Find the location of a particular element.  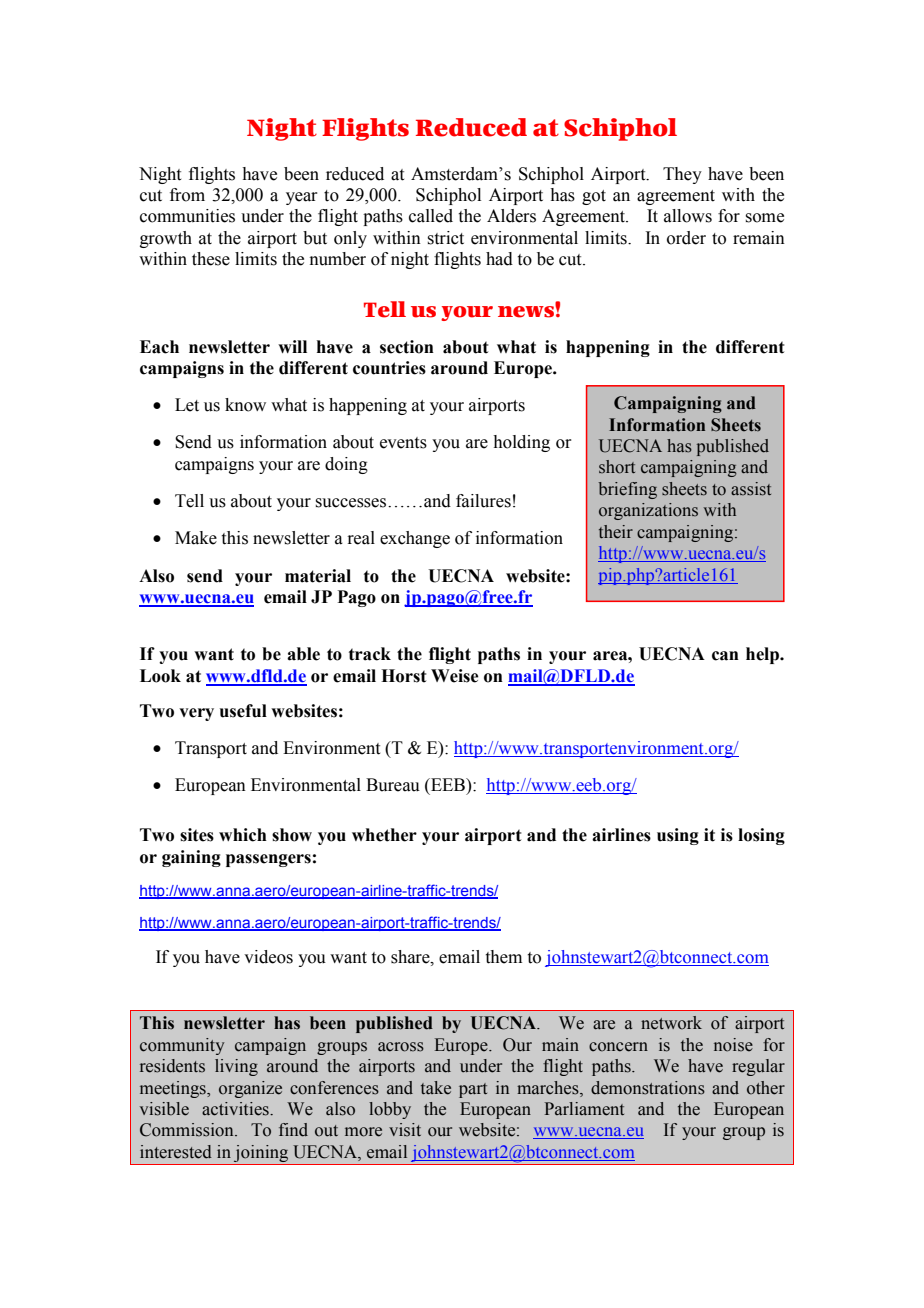

allows is located at coordinates (688, 216).
